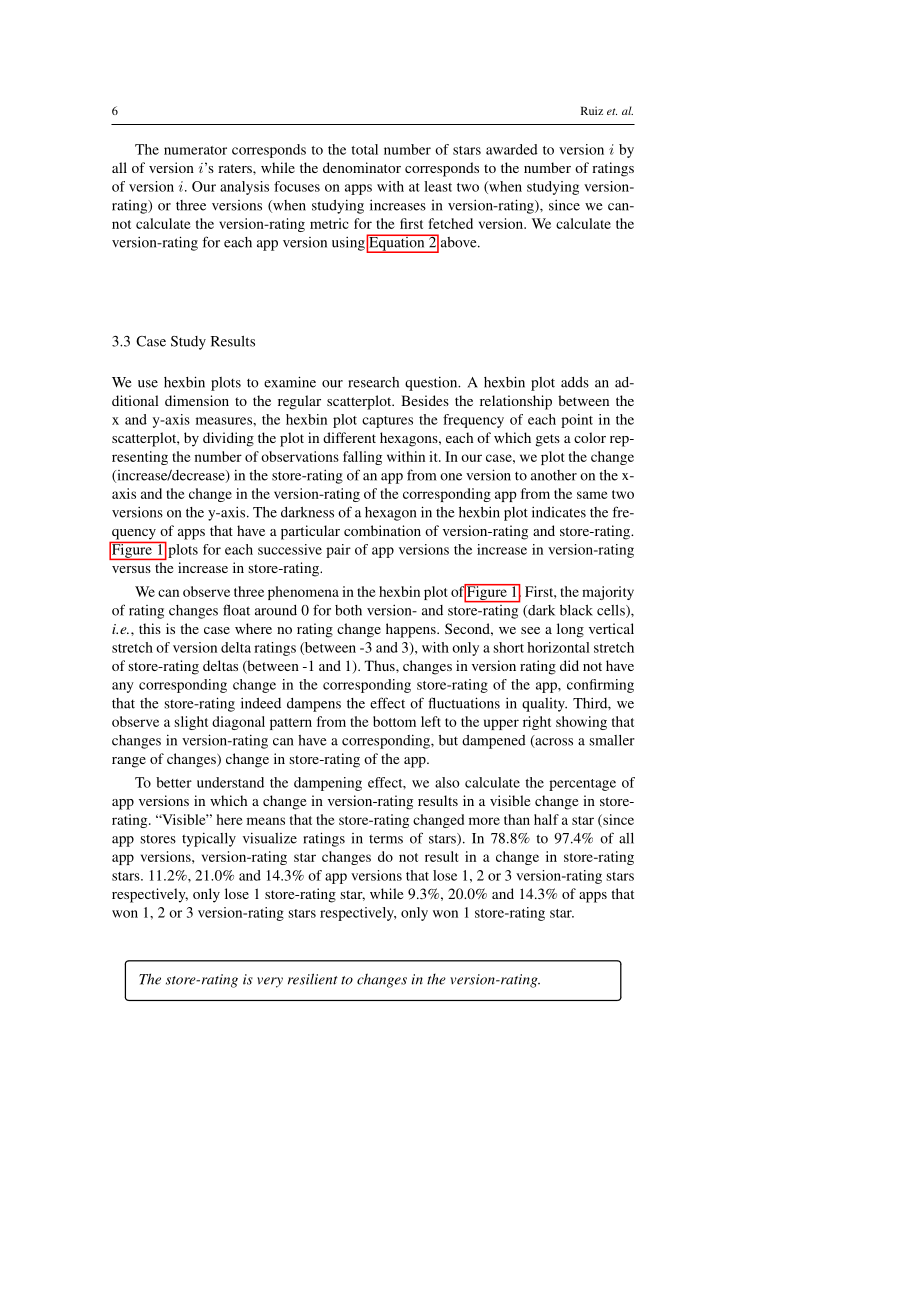 This page has height=1308, width=924. Describe the element at coordinates (512, 149) in the page. I see `awarded` at that location.
